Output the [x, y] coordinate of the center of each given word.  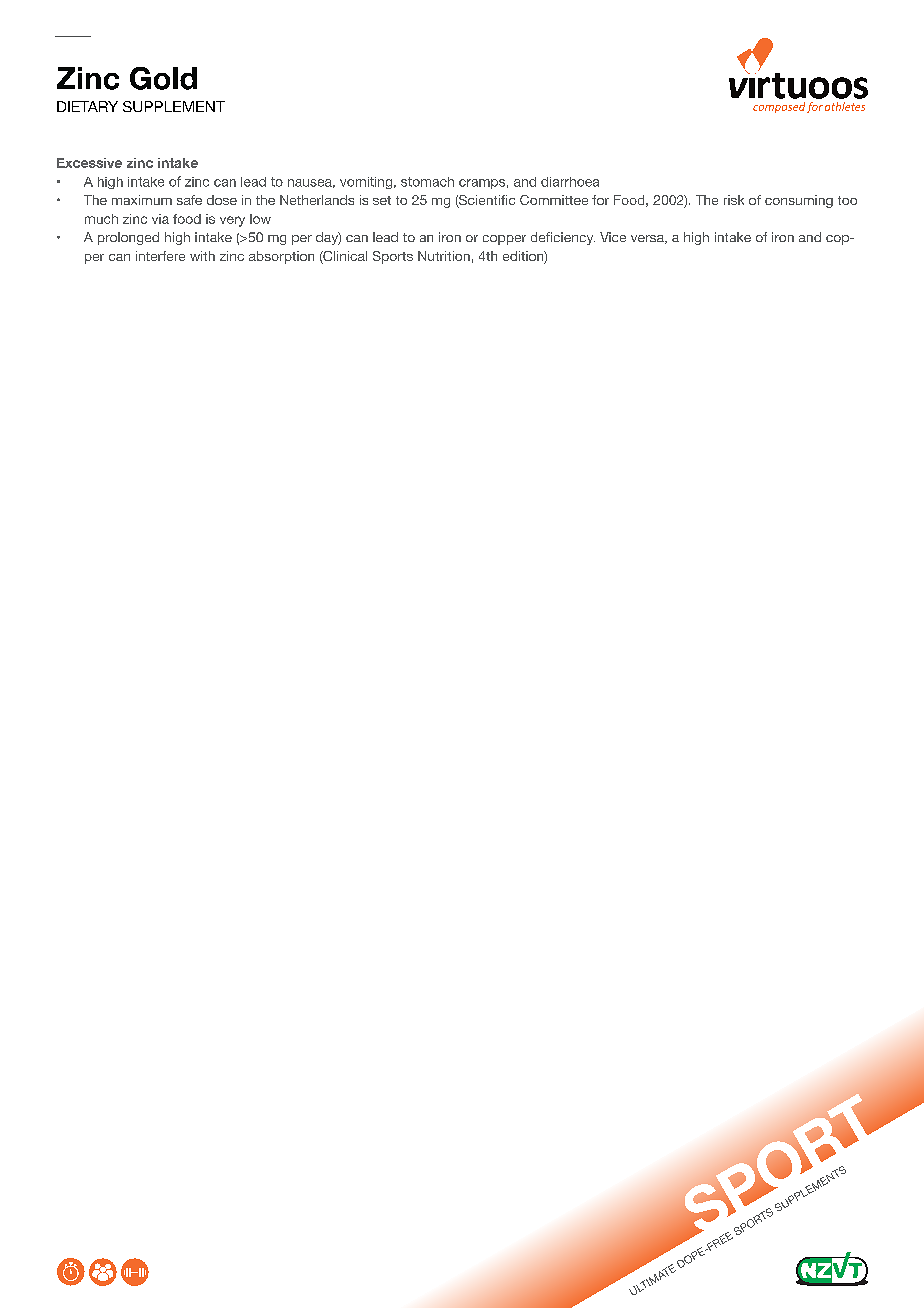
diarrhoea [570, 182]
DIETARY [87, 106]
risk [734, 200]
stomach [427, 182]
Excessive [89, 163]
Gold [163, 78]
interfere [160, 256]
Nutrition [444, 256]
